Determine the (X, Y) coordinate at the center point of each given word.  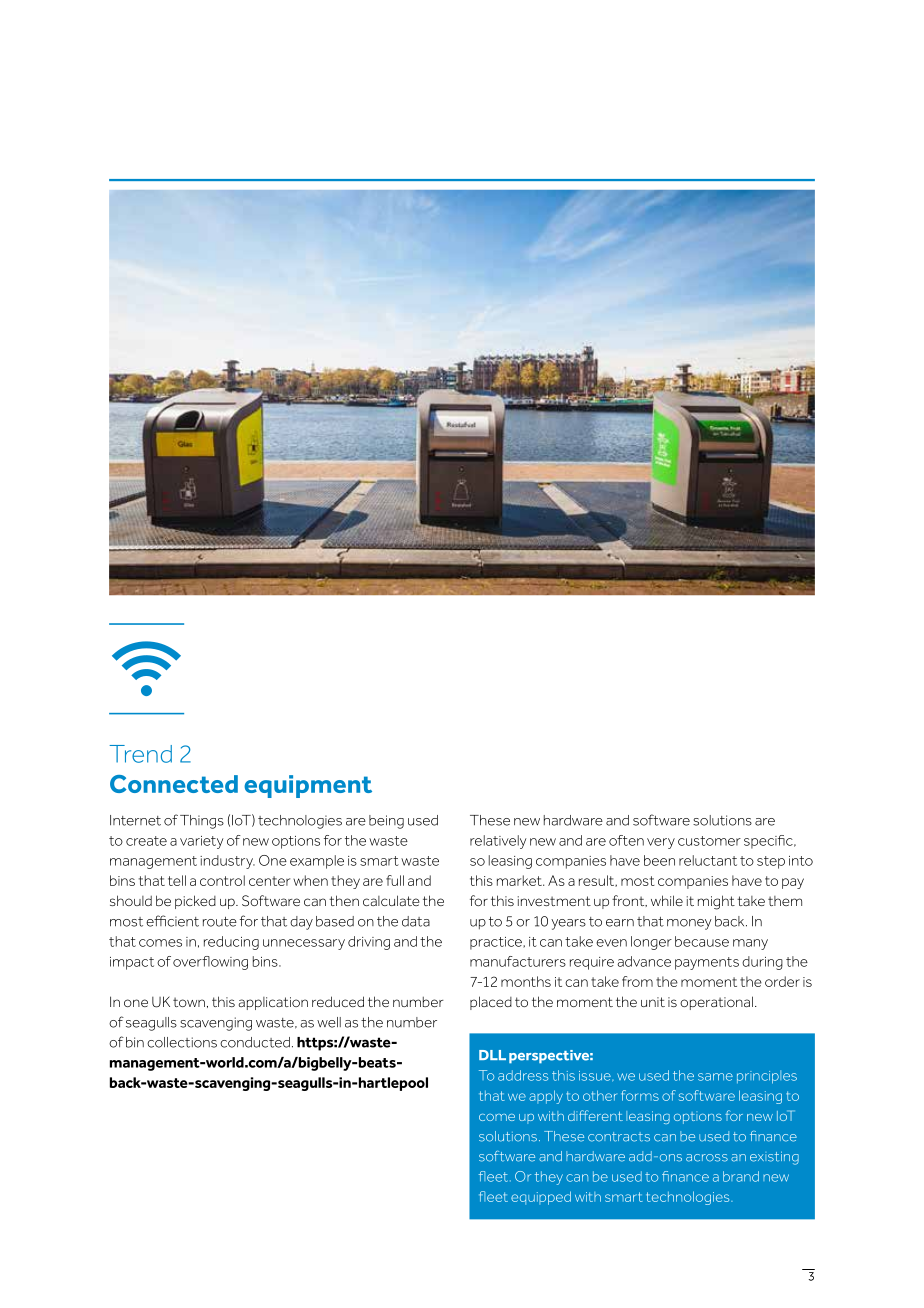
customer (709, 841)
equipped (541, 1198)
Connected (174, 784)
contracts (619, 1137)
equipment (308, 786)
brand (741, 1176)
